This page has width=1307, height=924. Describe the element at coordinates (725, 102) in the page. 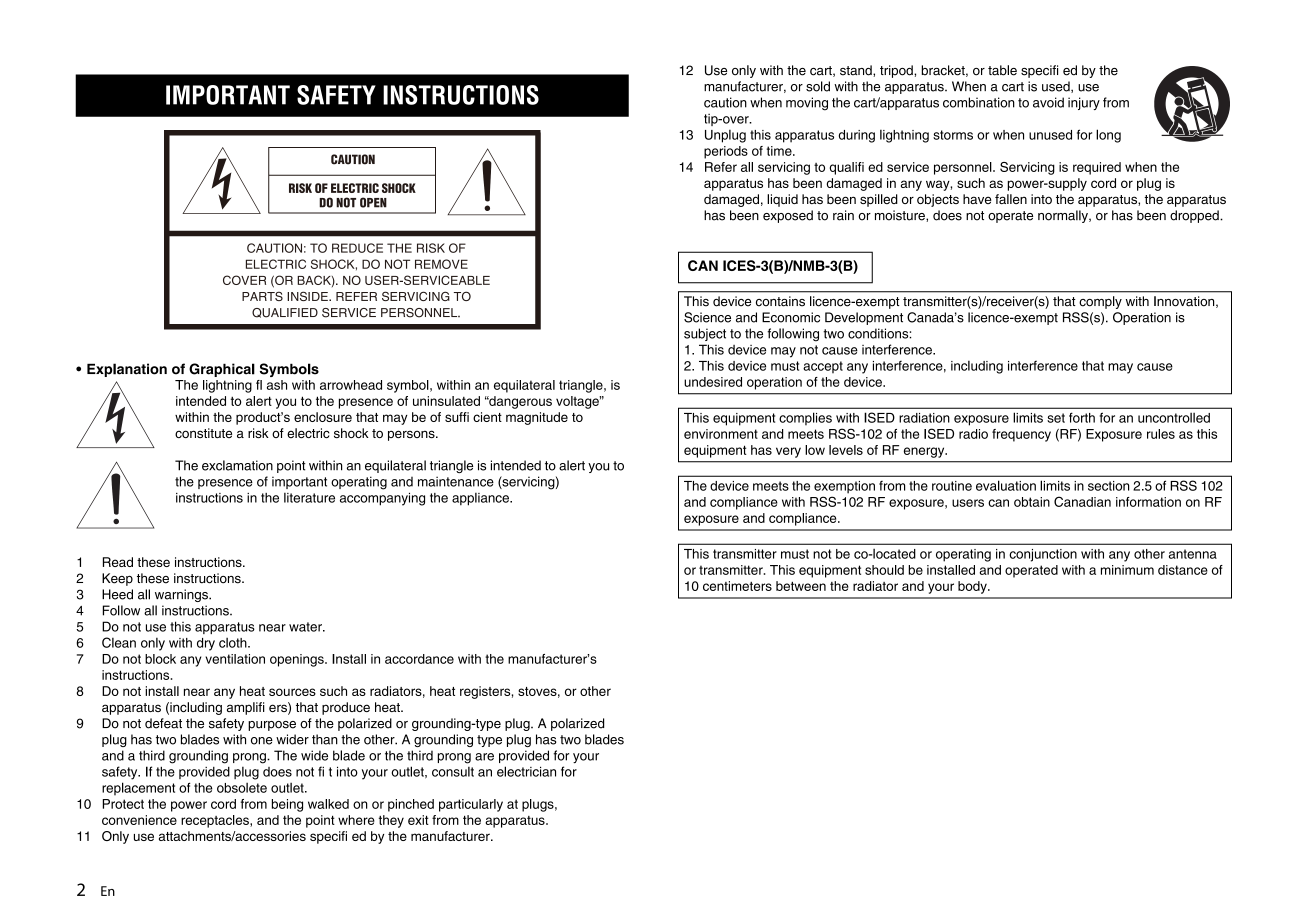

I see `caution` at that location.
